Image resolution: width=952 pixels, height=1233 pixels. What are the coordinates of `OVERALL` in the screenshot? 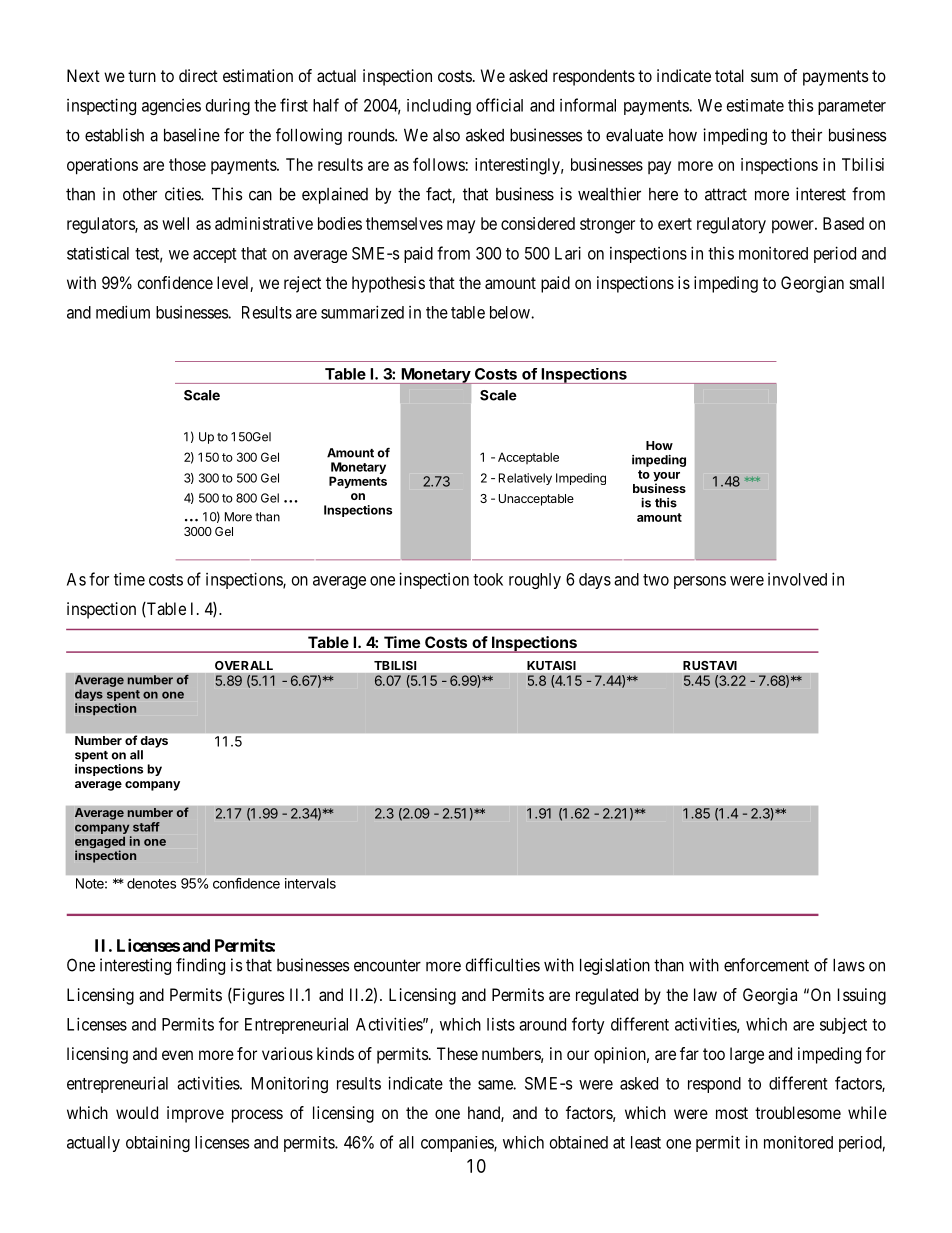 It's located at (244, 665).
